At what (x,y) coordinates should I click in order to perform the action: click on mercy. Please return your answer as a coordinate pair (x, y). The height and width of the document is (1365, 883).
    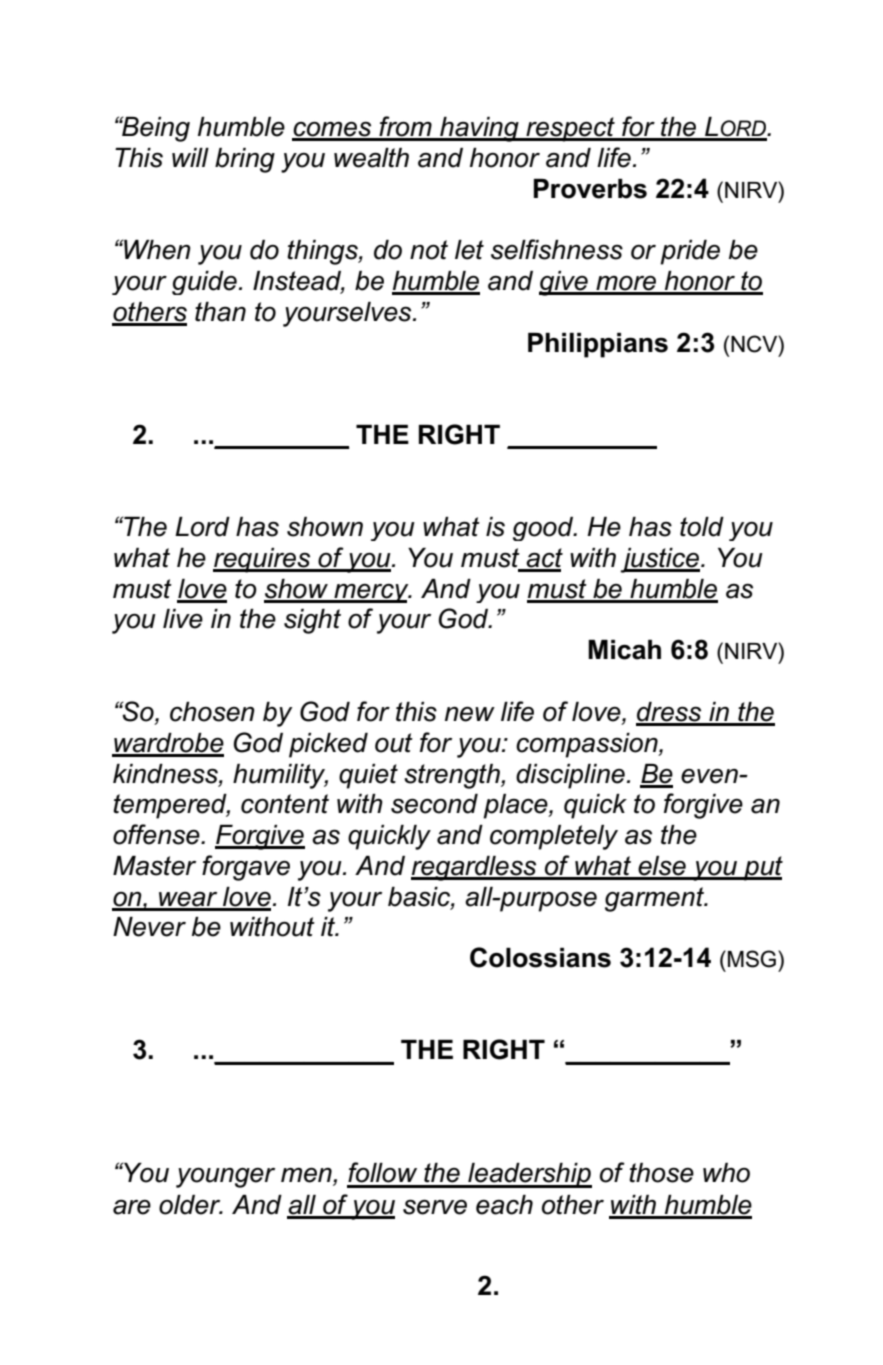
    Looking at the image, I should click on (371, 593).
